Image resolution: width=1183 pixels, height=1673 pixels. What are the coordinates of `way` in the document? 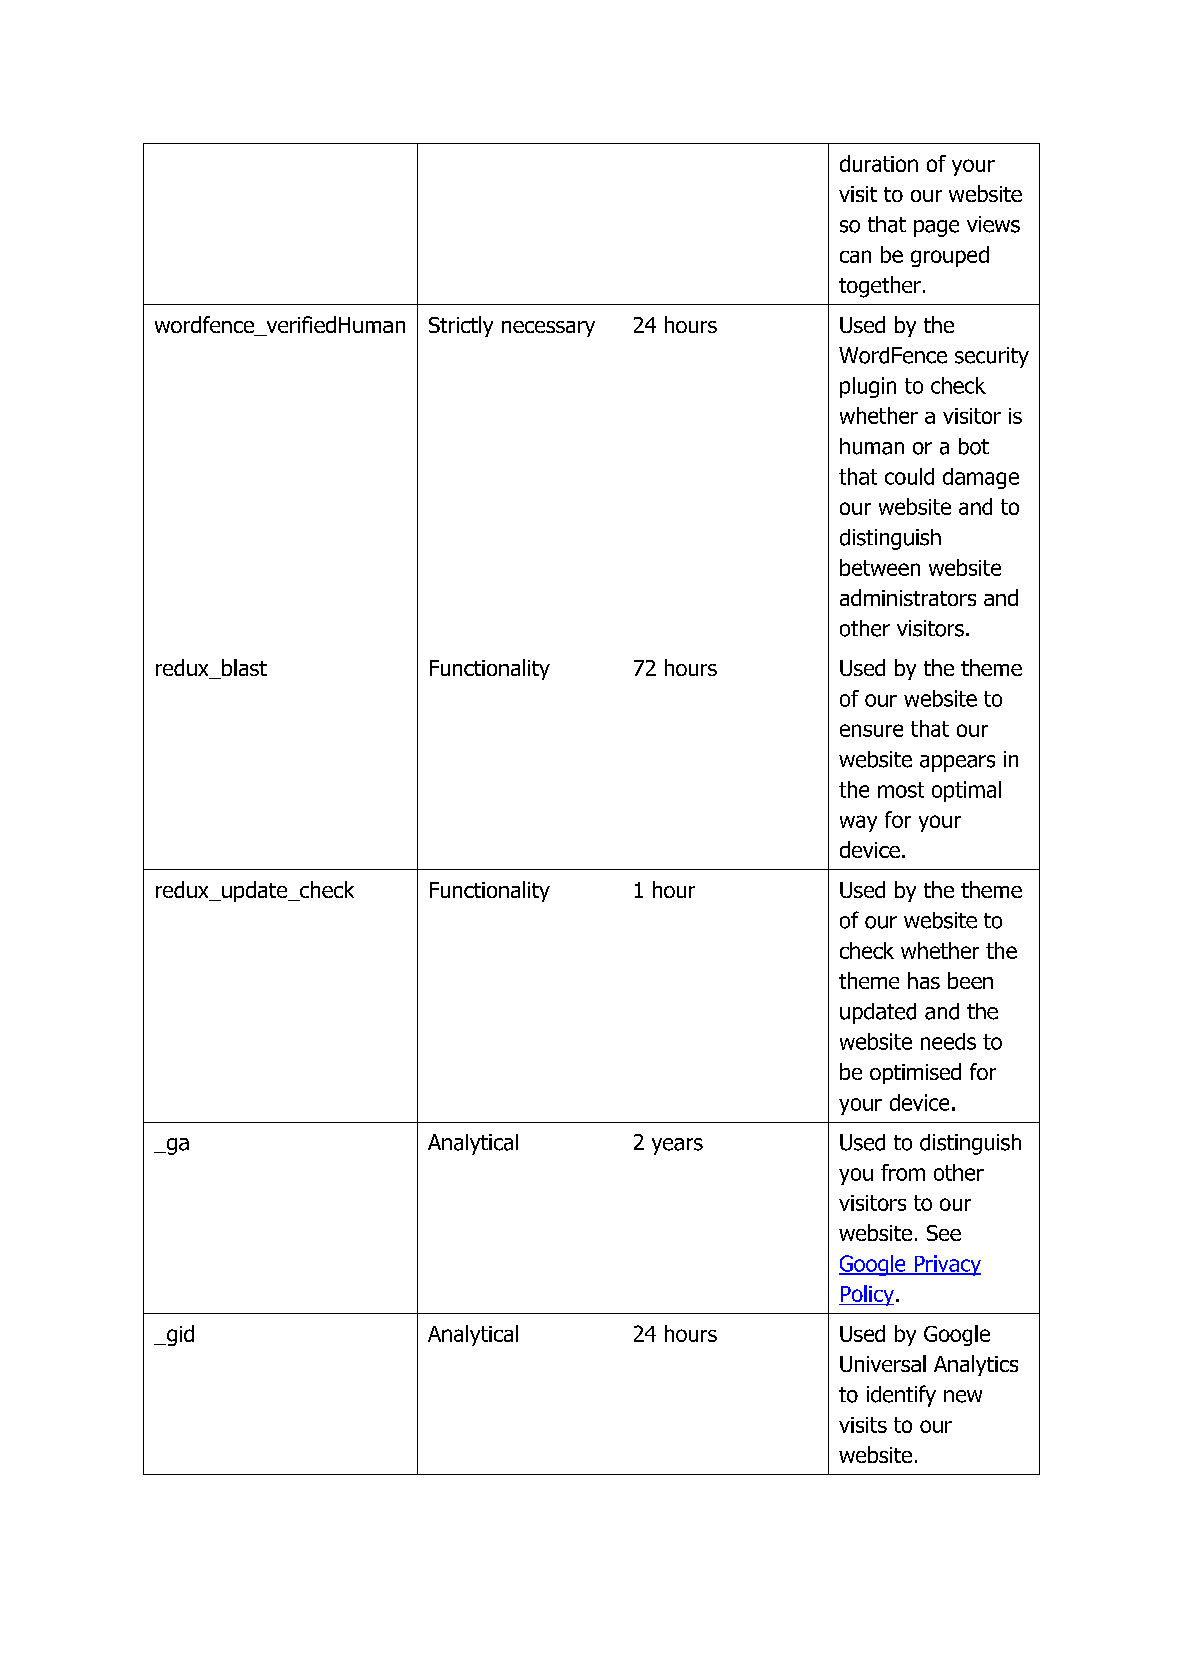 It's located at (858, 823).
